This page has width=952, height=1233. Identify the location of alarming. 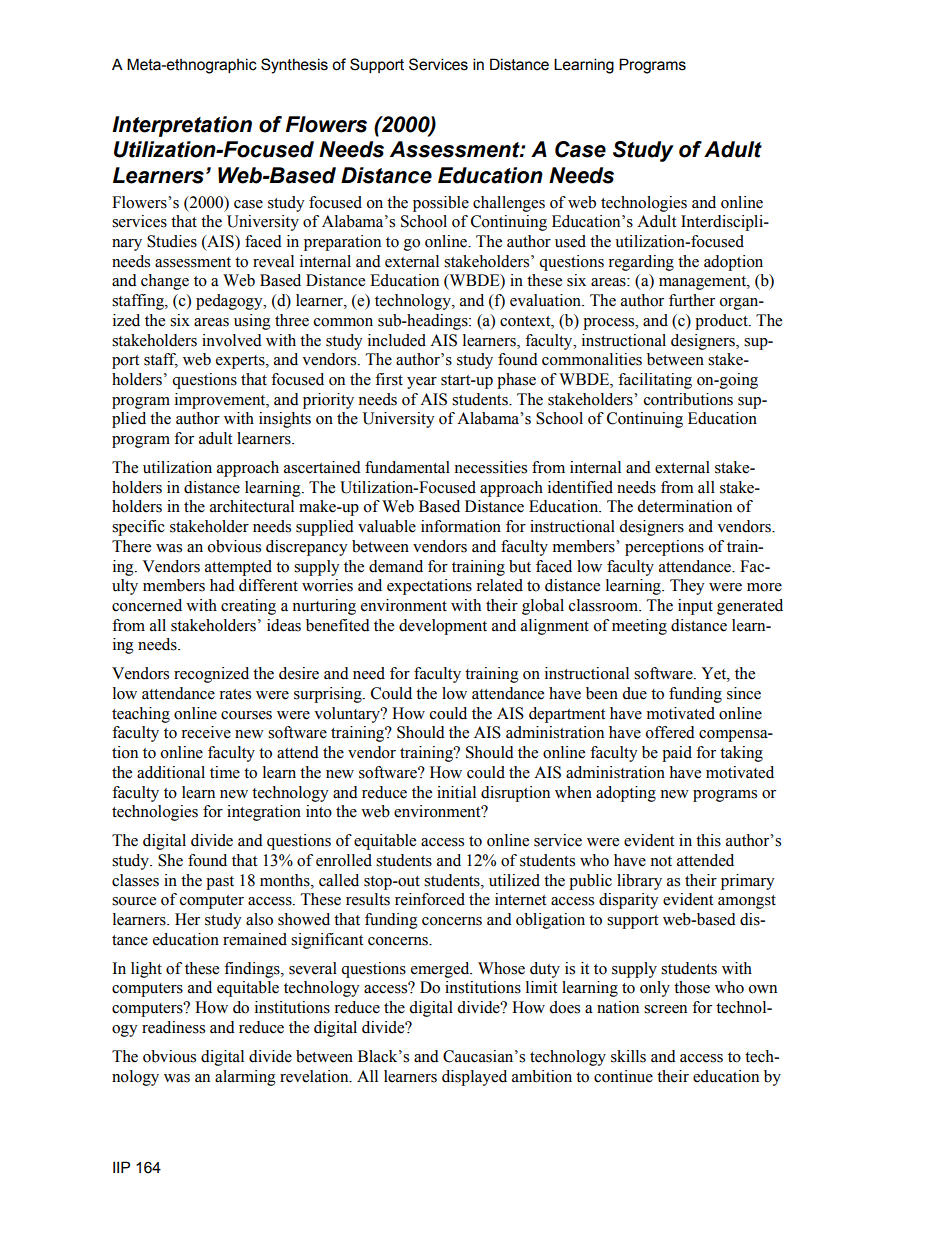
(245, 1078).
